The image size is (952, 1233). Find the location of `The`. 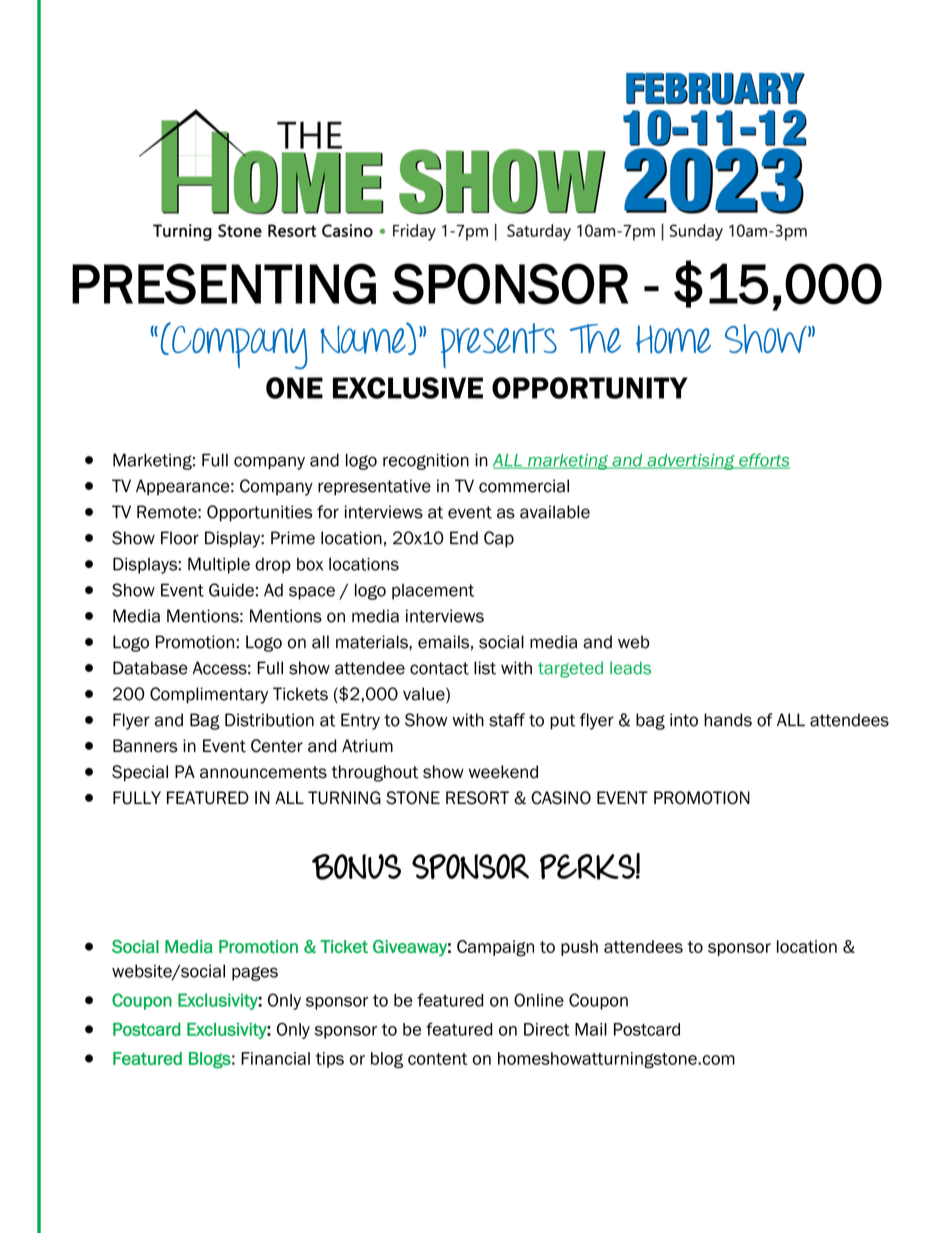

The is located at coordinates (595, 339).
